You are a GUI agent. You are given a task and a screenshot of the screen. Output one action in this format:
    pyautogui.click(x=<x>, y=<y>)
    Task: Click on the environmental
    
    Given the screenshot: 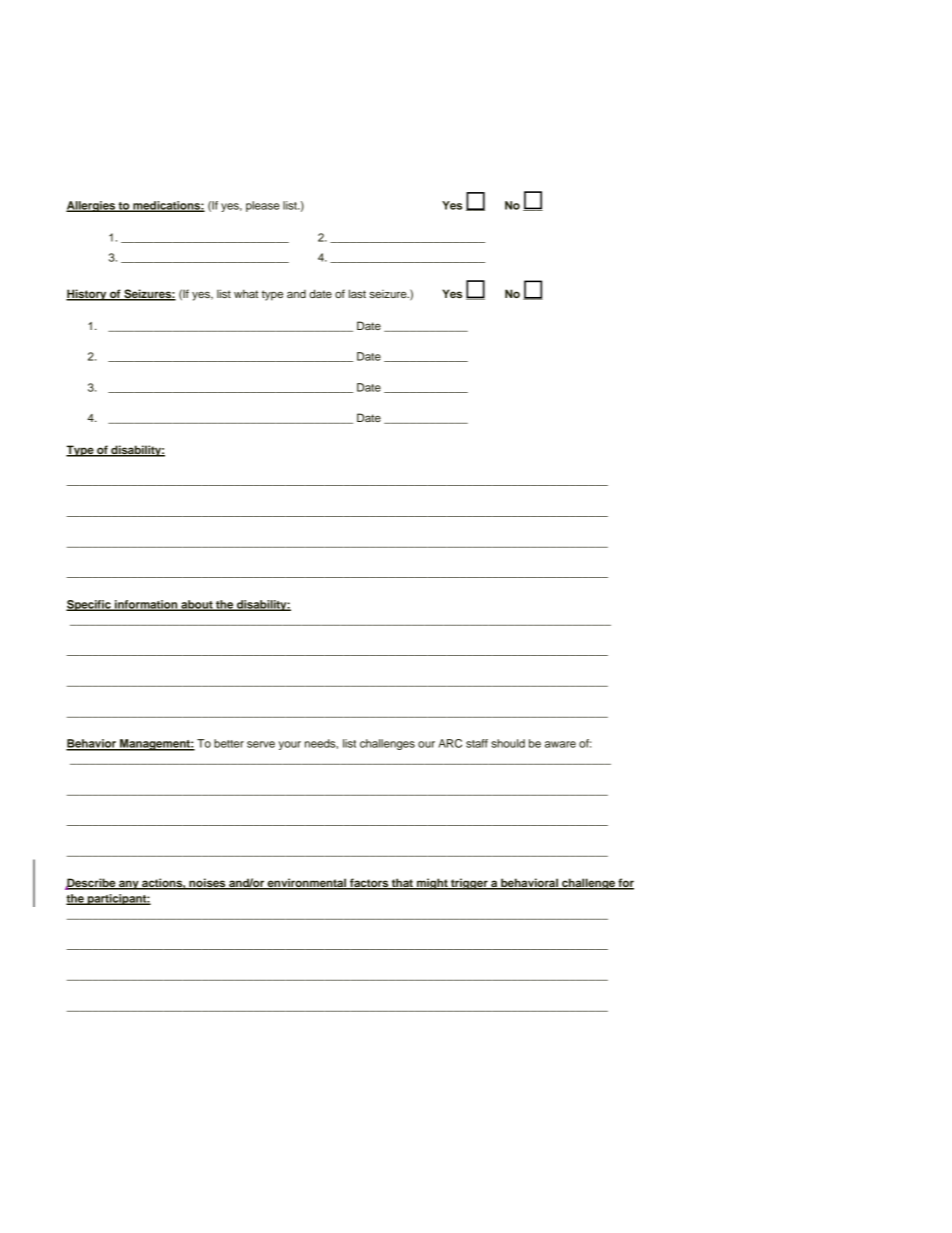 What is the action you would take?
    pyautogui.click(x=307, y=884)
